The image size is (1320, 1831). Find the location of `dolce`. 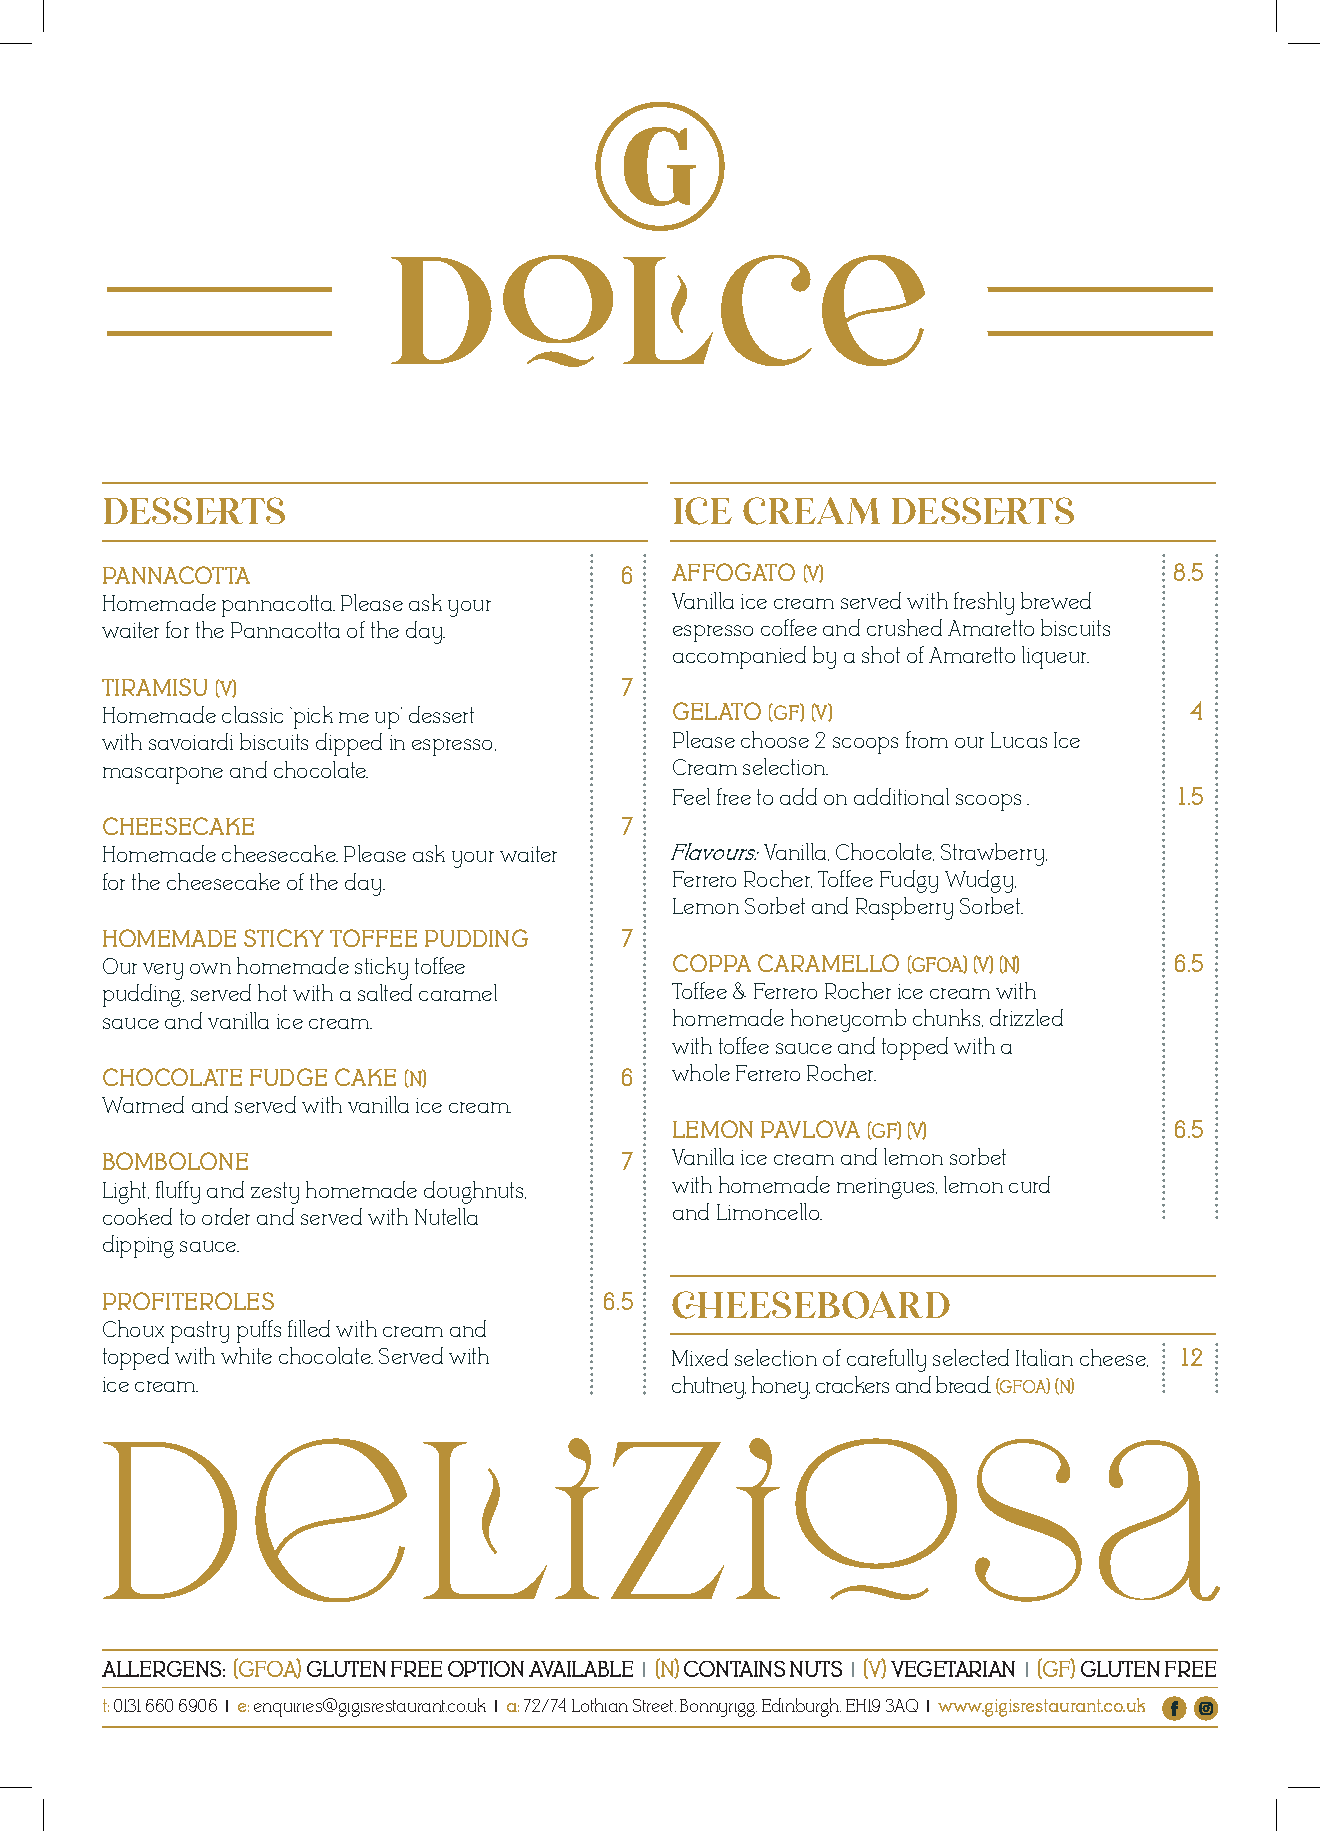

dolce is located at coordinates (658, 311).
